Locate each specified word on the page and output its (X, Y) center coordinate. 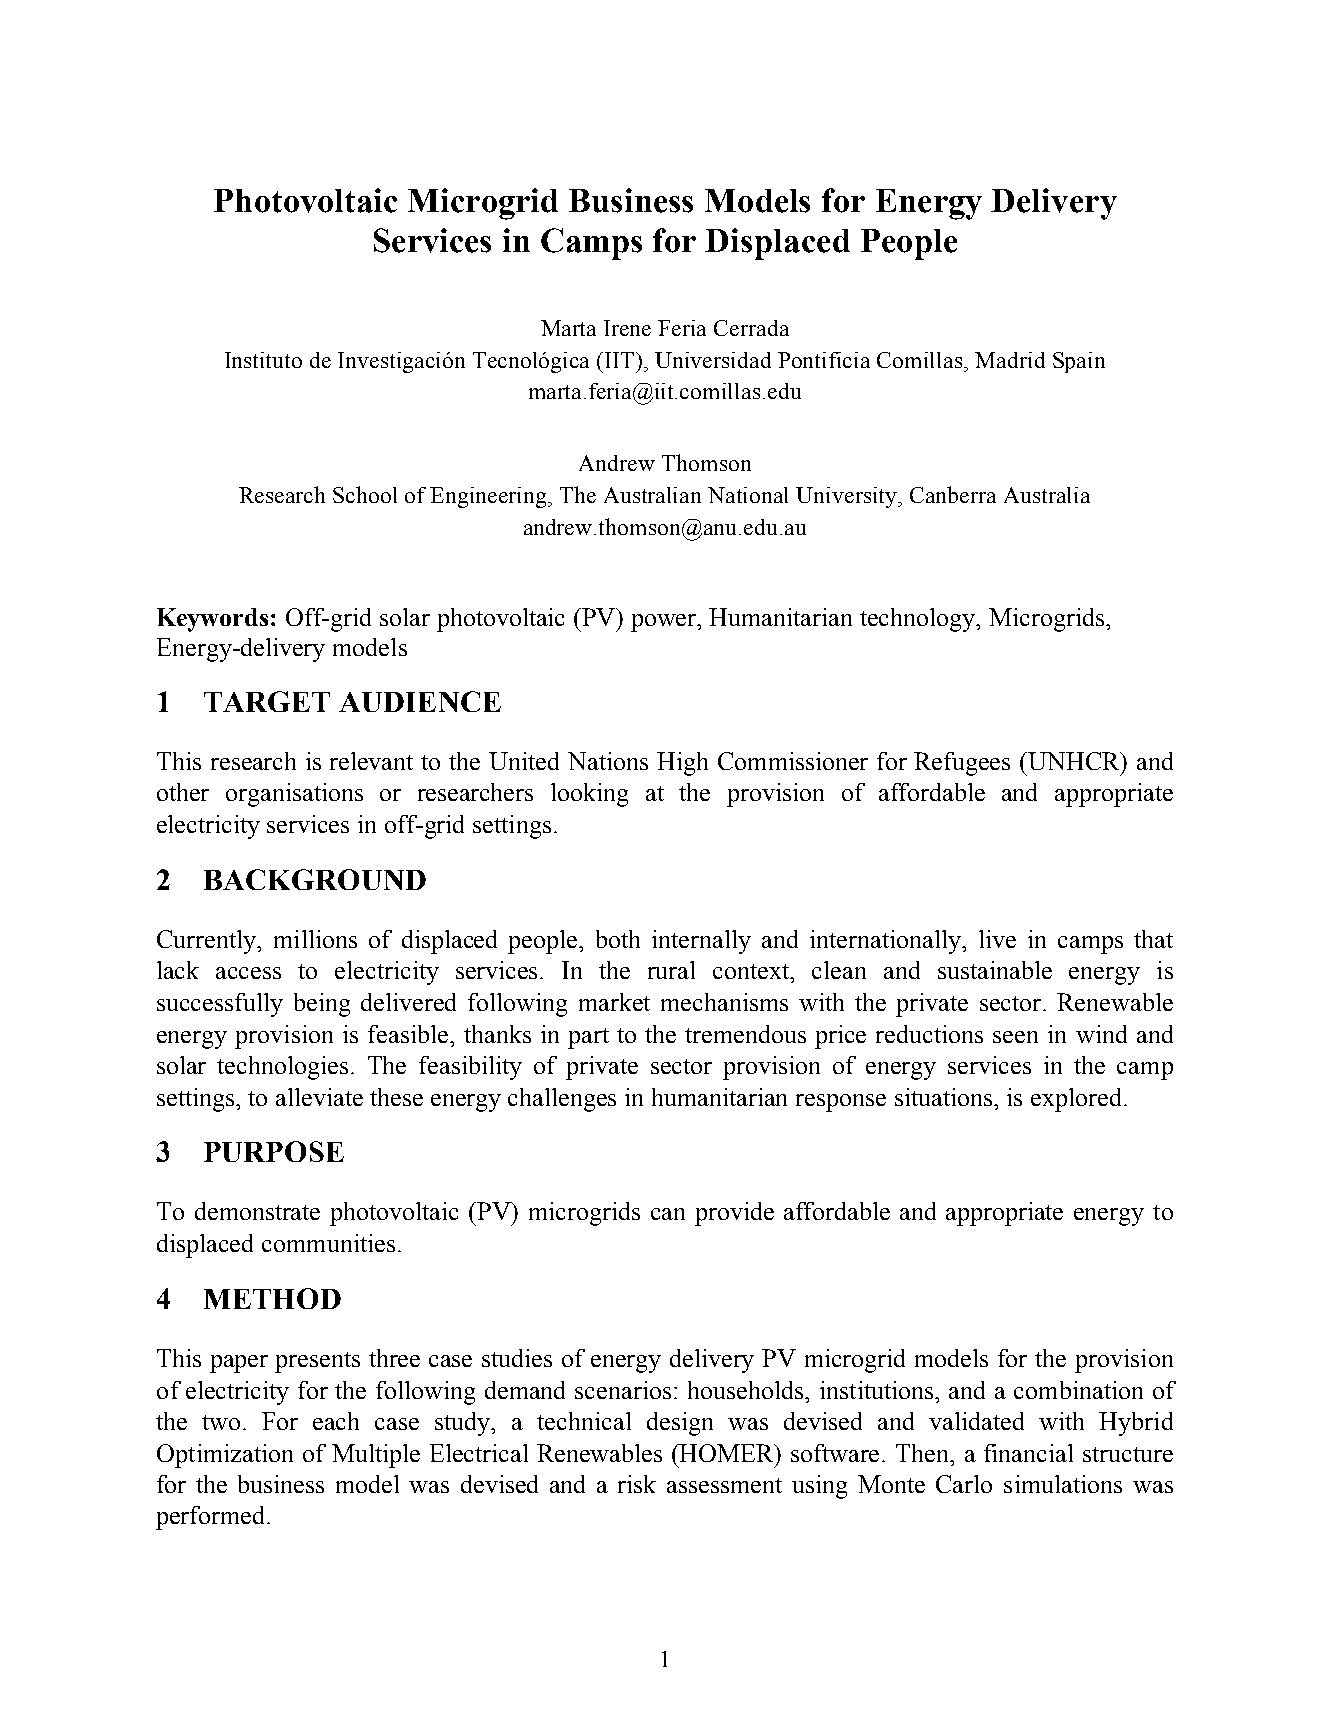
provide (734, 1214)
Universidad (713, 360)
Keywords (212, 620)
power (665, 623)
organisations (294, 795)
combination (1078, 1390)
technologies (284, 1068)
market (614, 1002)
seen (1015, 1037)
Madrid (1010, 360)
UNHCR (1074, 761)
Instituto (263, 360)
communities (328, 1243)
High (682, 764)
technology (919, 620)
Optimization (225, 1456)
